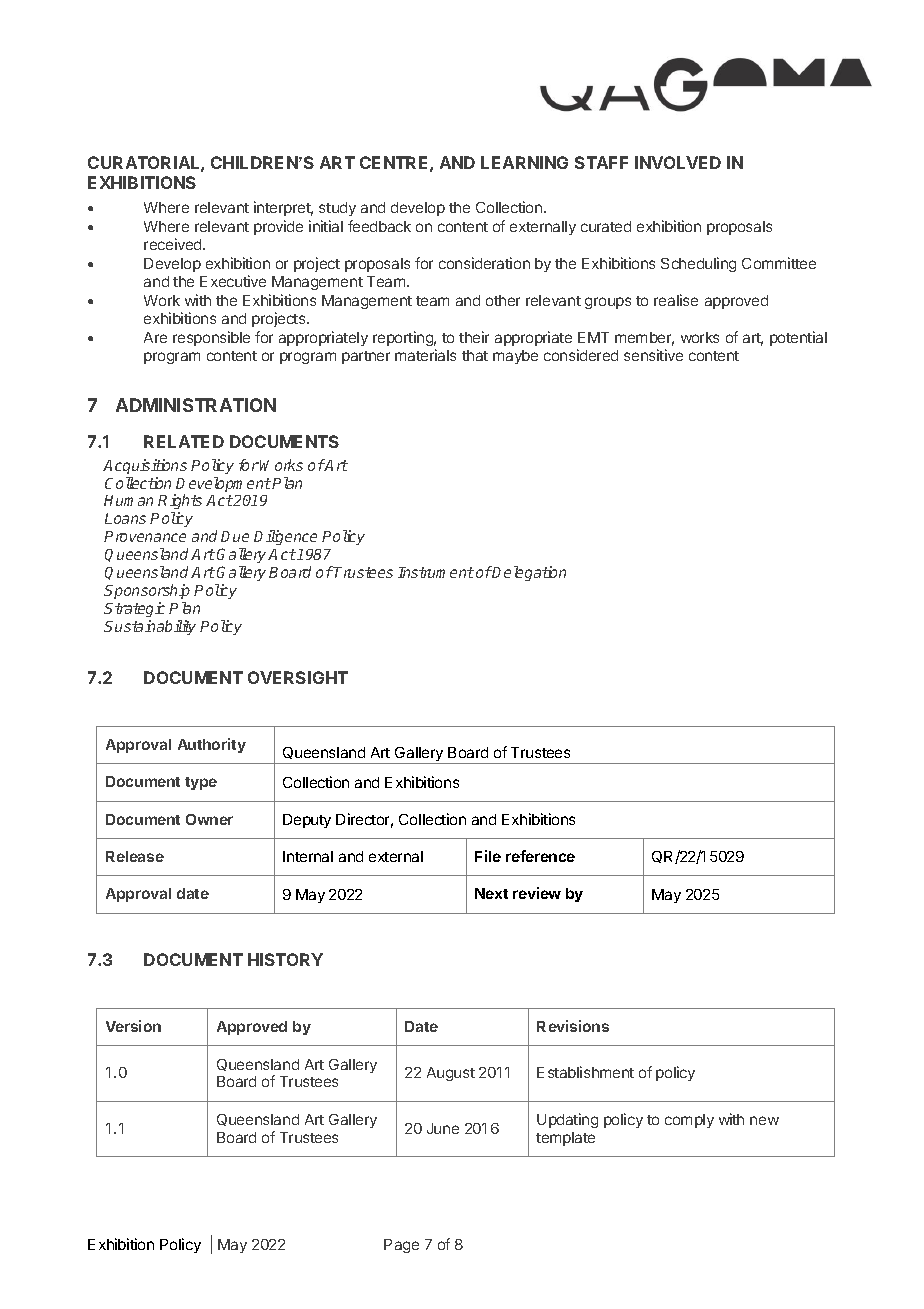 The height and width of the page is (1309, 924). Describe the element at coordinates (436, 572) in the page. I see `Instrument` at that location.
